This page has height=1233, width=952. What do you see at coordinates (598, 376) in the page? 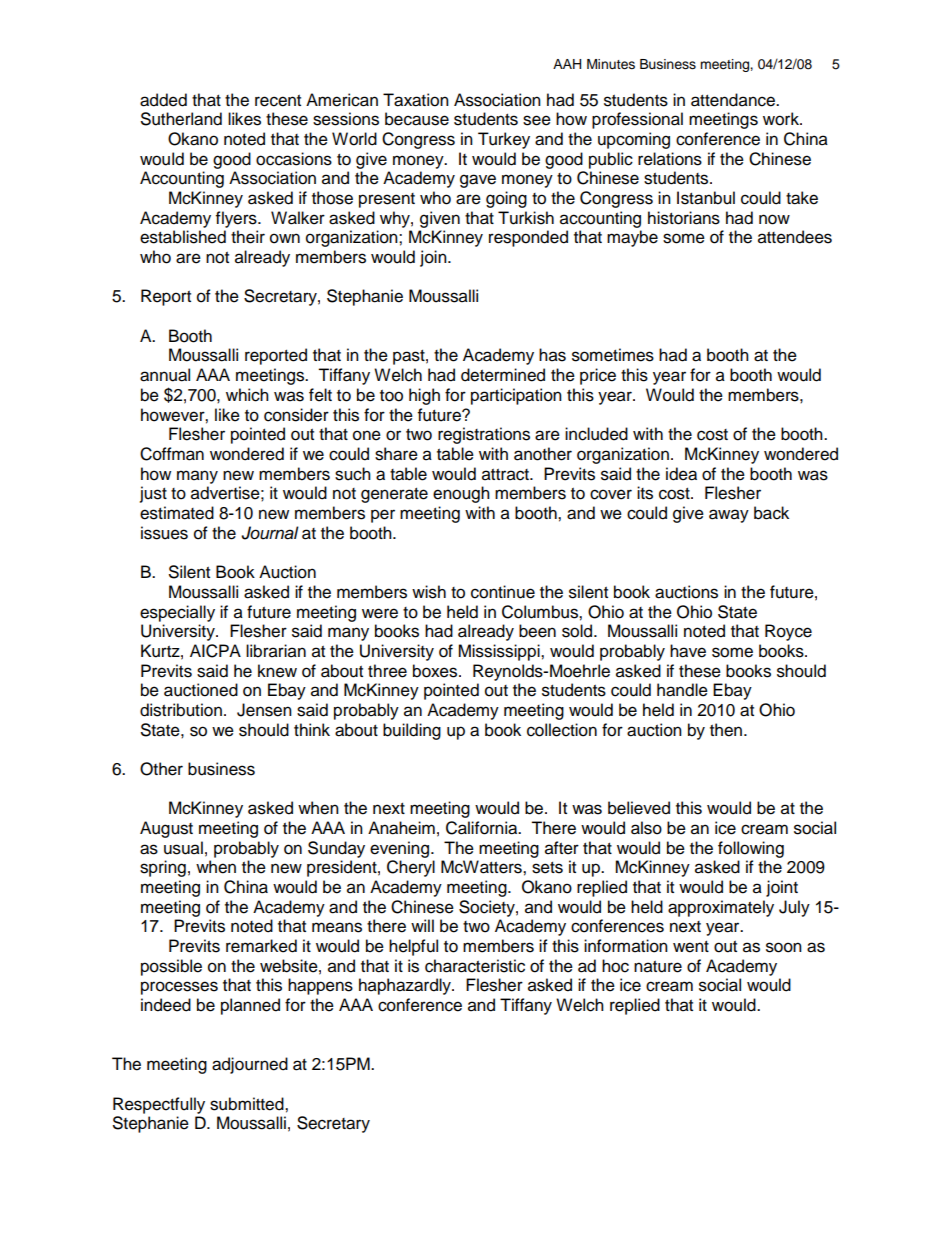
I see `price` at bounding box center [598, 376].
